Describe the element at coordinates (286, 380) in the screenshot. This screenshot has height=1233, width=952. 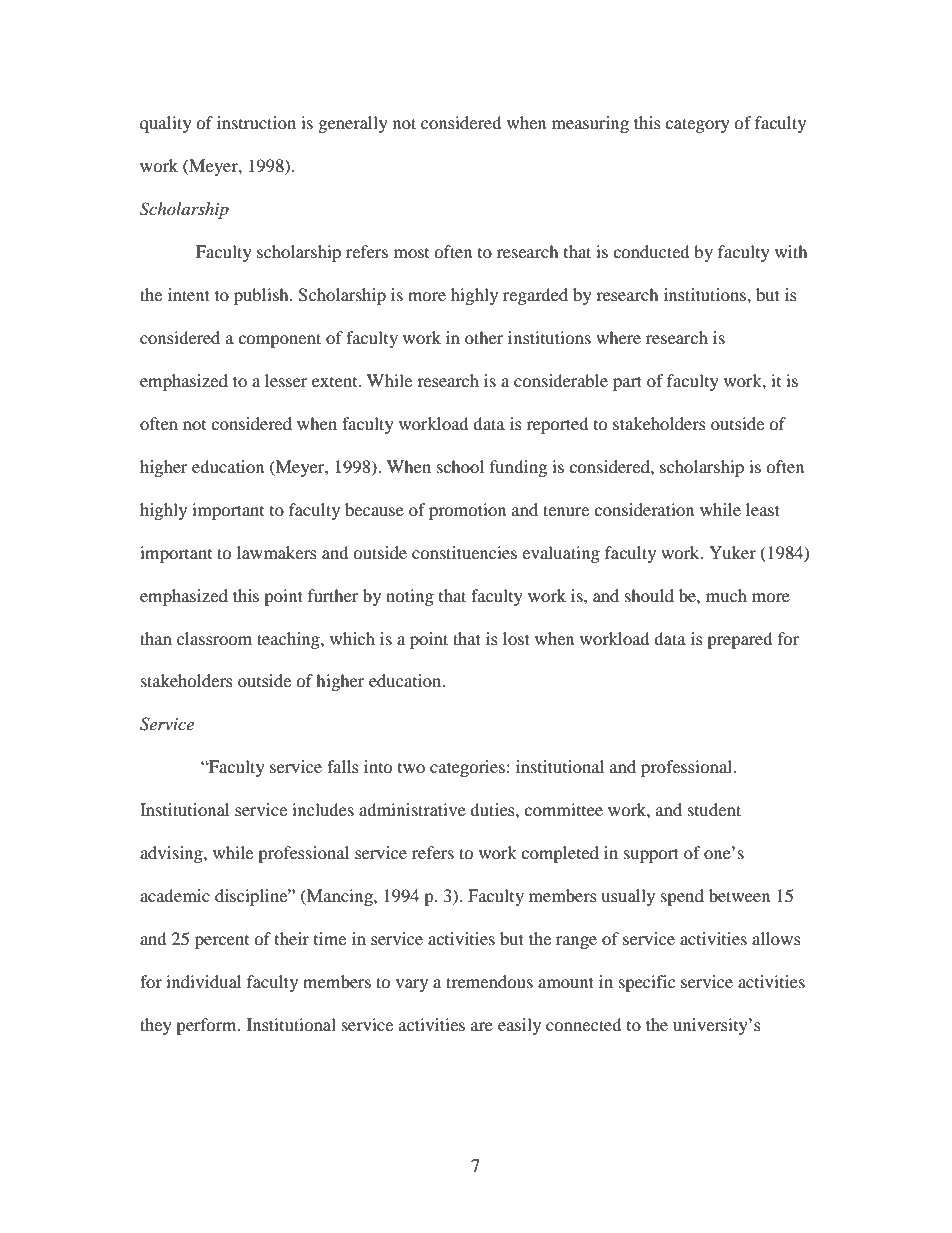
I see `lesser` at that location.
